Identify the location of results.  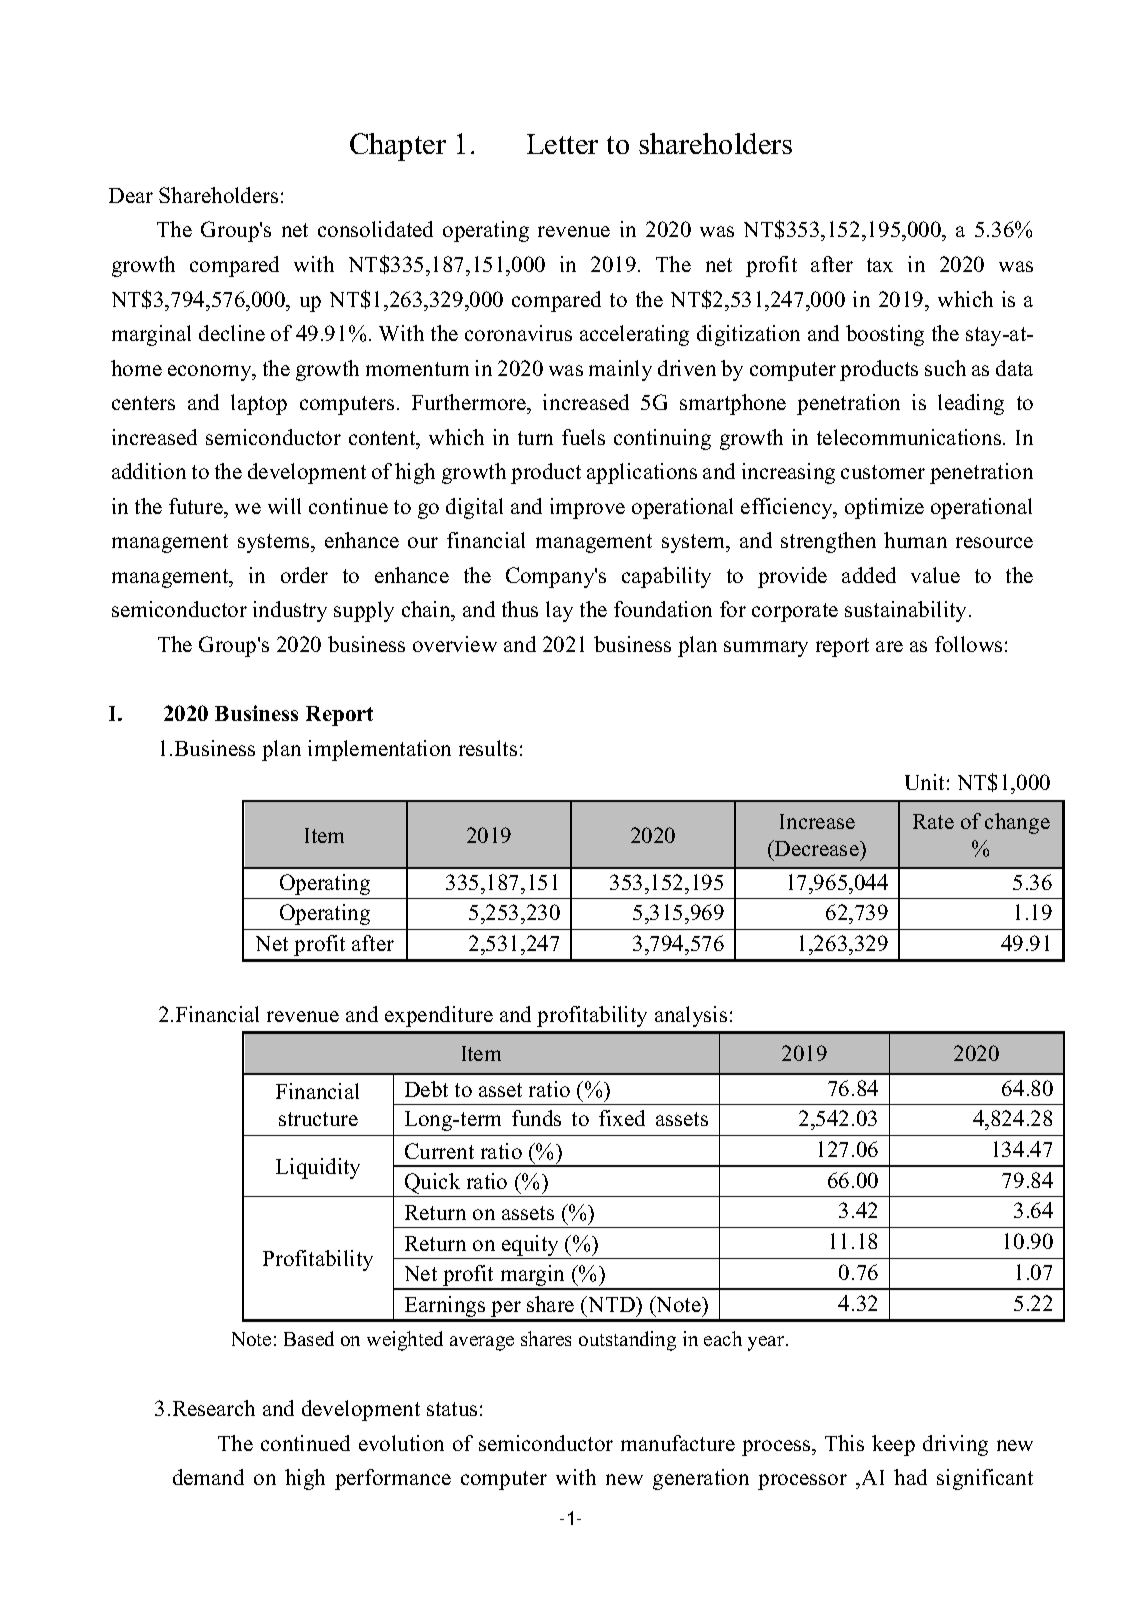
(488, 748).
